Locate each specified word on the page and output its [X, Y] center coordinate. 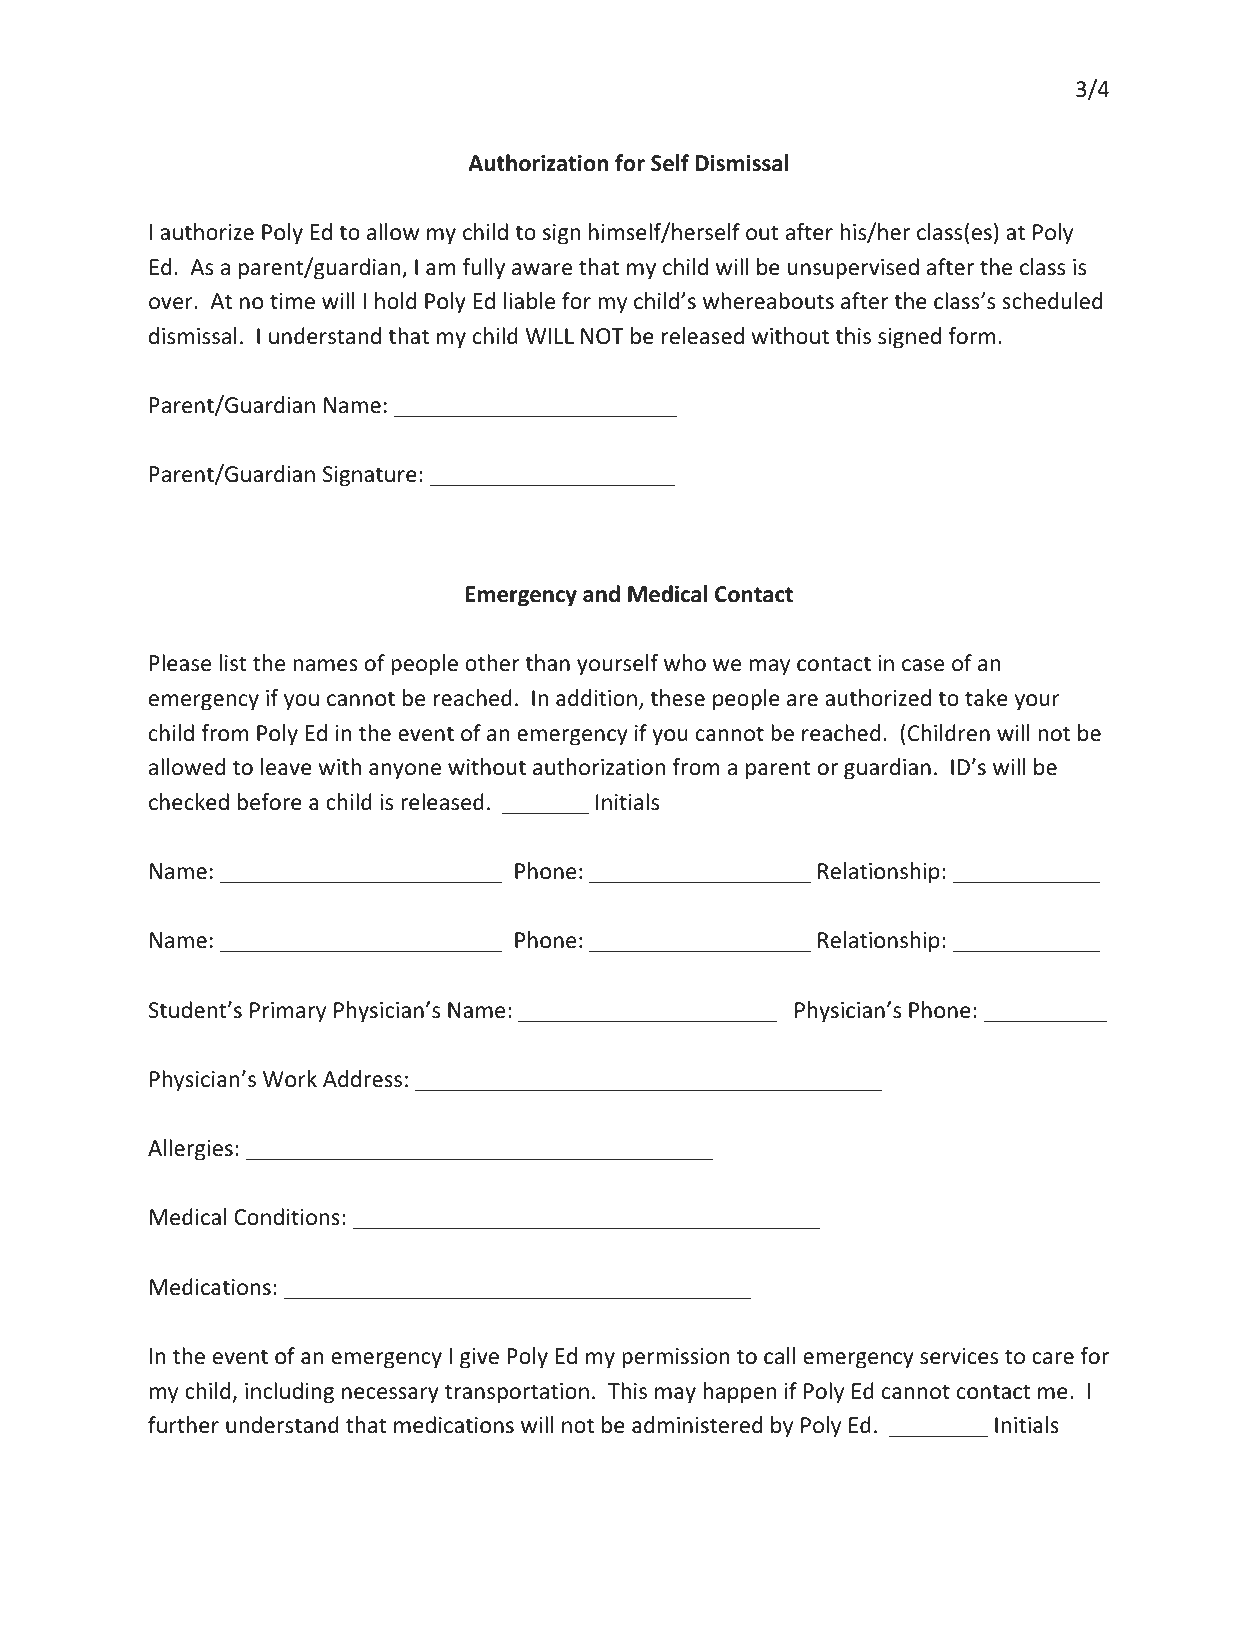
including [289, 1393]
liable [529, 301]
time [292, 301]
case [923, 665]
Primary [288, 1012]
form [971, 336]
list [233, 663]
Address [362, 1079]
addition [596, 698]
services [959, 1356]
